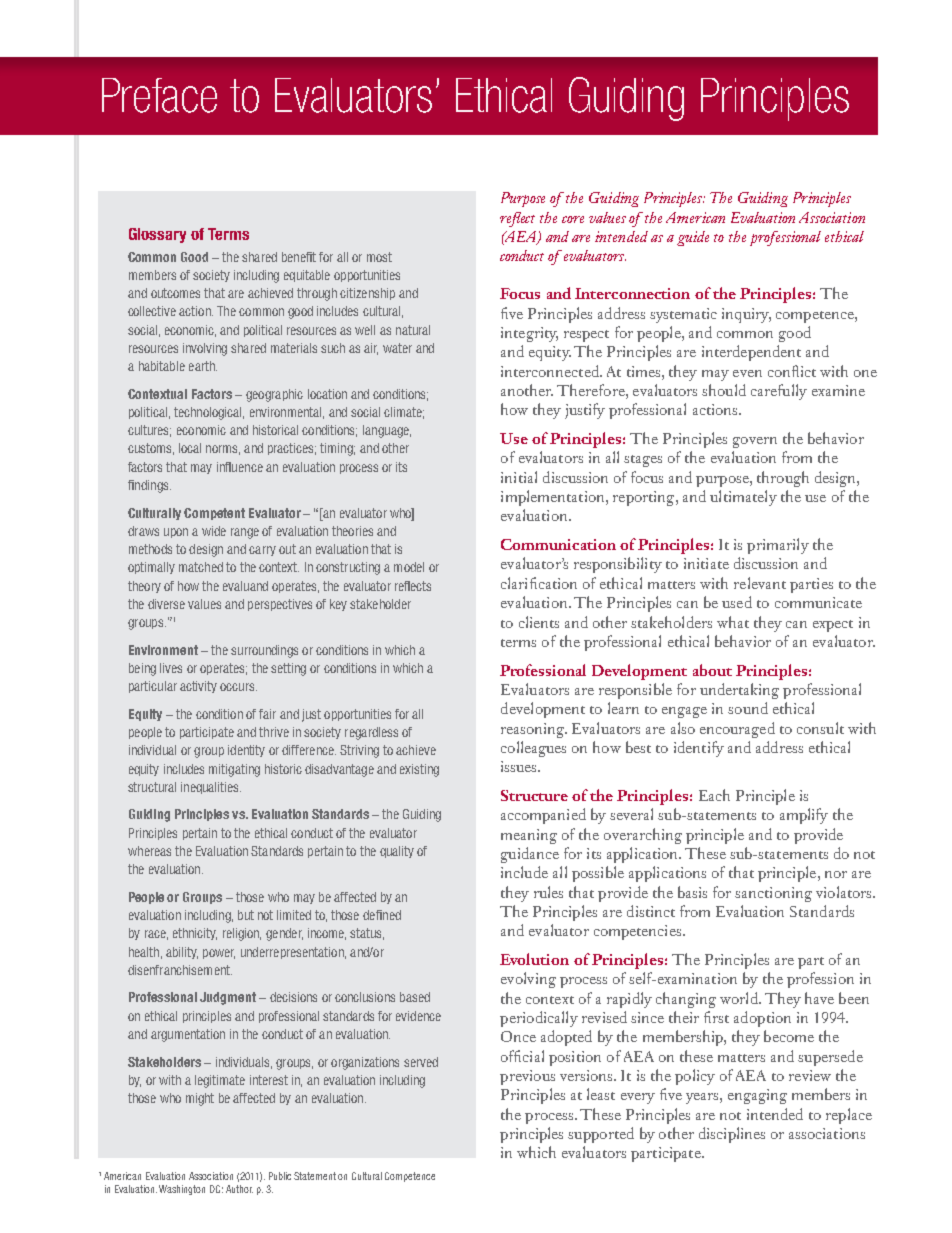 This screenshot has height=1233, width=952. I want to click on rules, so click(548, 892).
